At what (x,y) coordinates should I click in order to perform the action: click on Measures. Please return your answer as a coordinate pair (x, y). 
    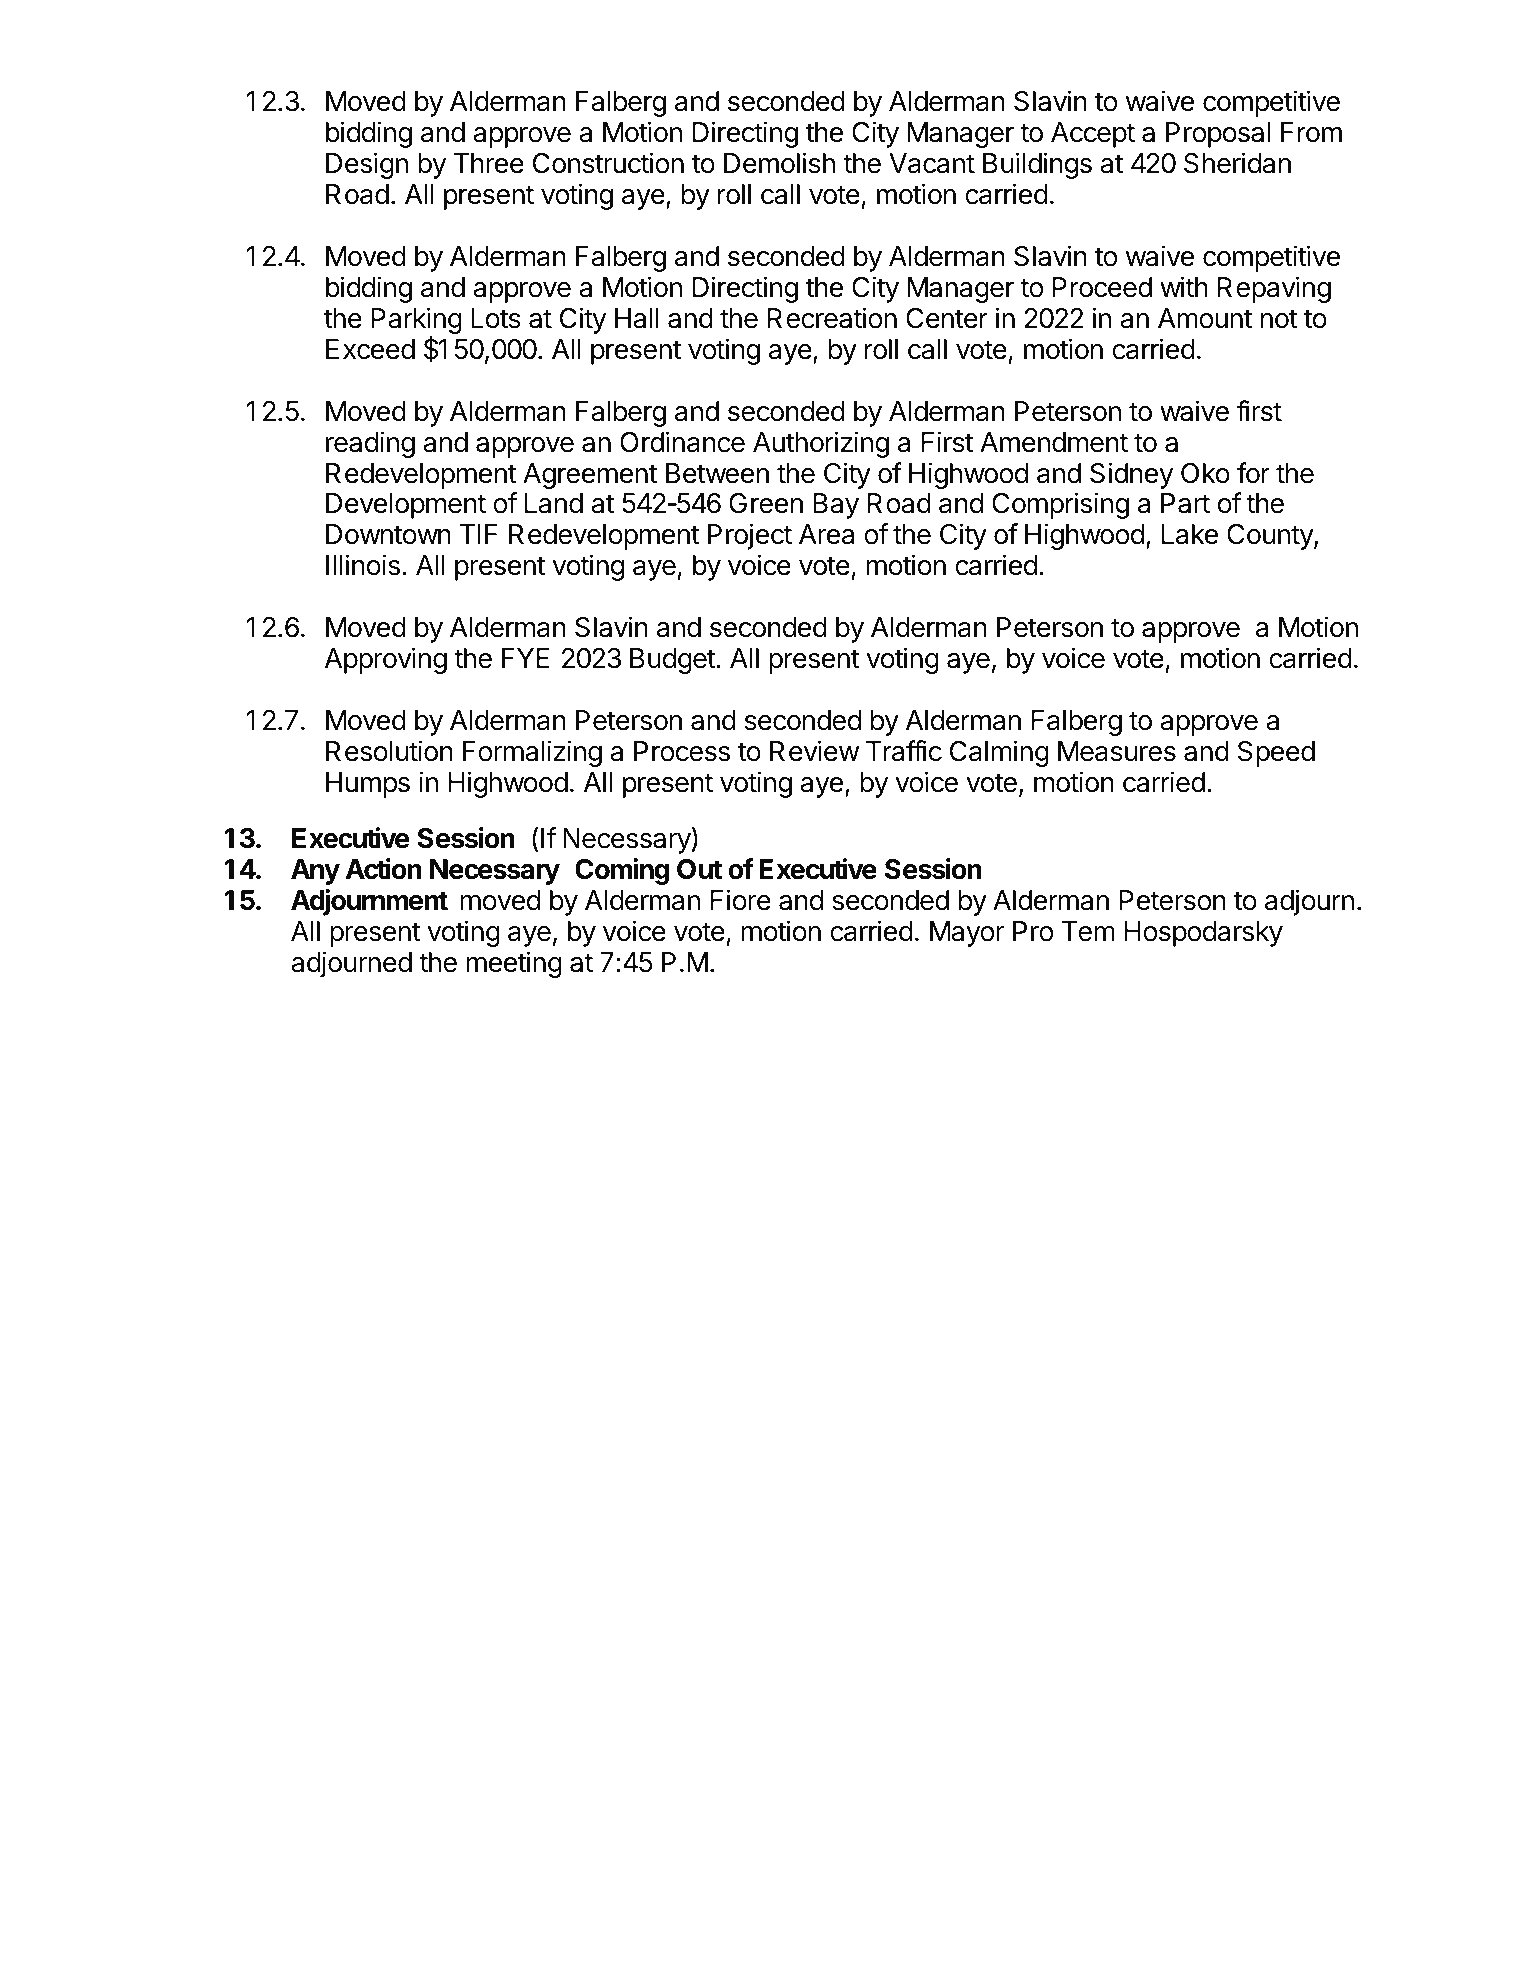
    Looking at the image, I should click on (1117, 751).
